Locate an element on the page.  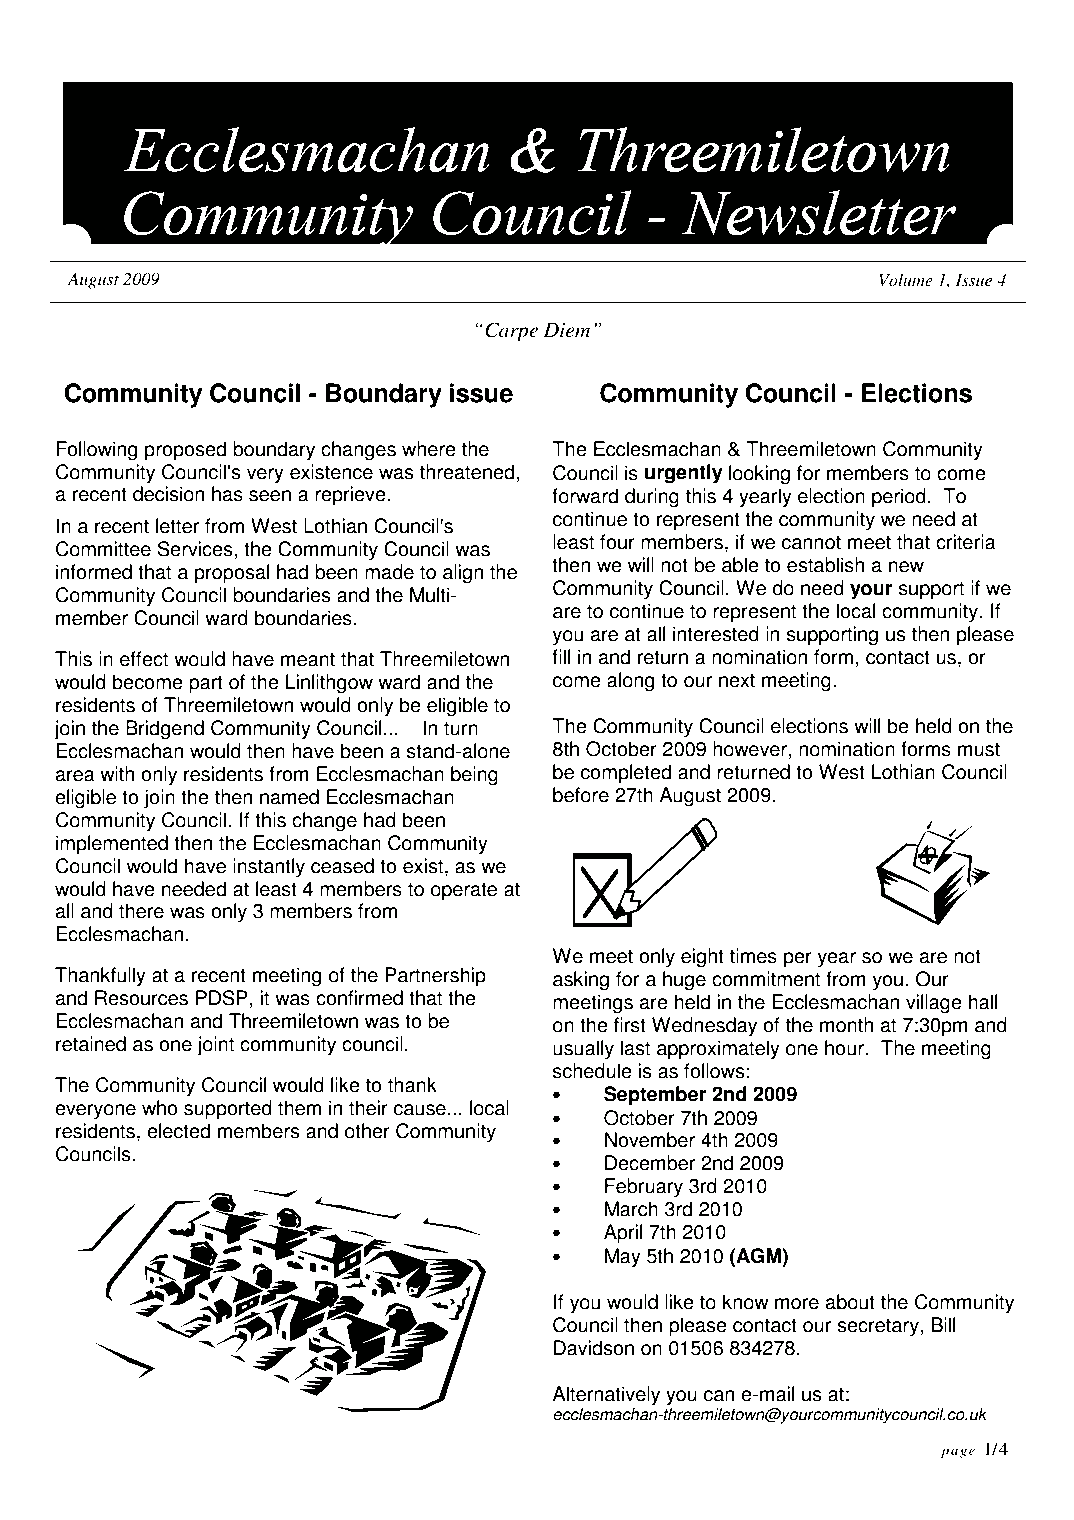
month is located at coordinates (846, 1025).
